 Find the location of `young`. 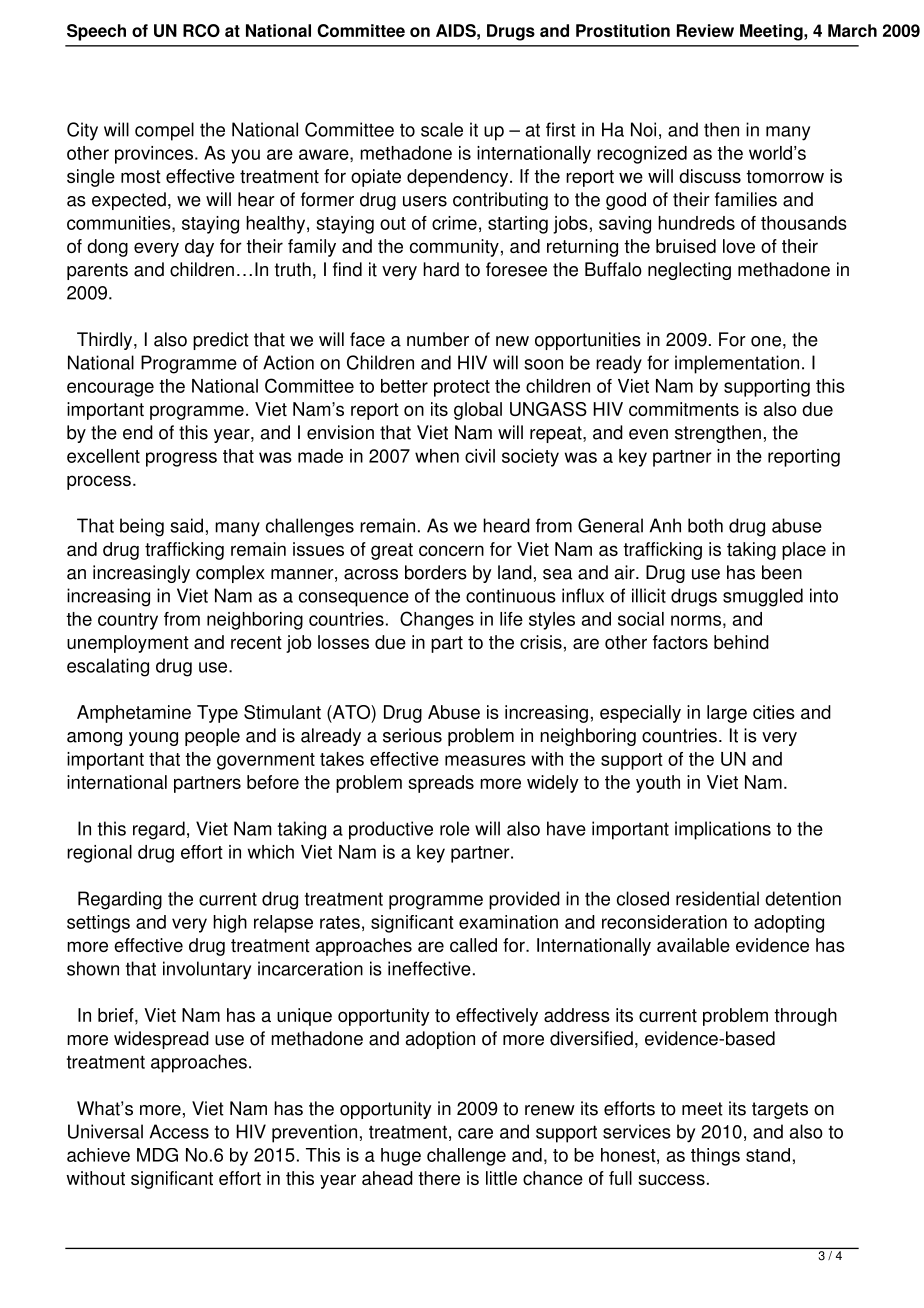

young is located at coordinates (153, 739).
